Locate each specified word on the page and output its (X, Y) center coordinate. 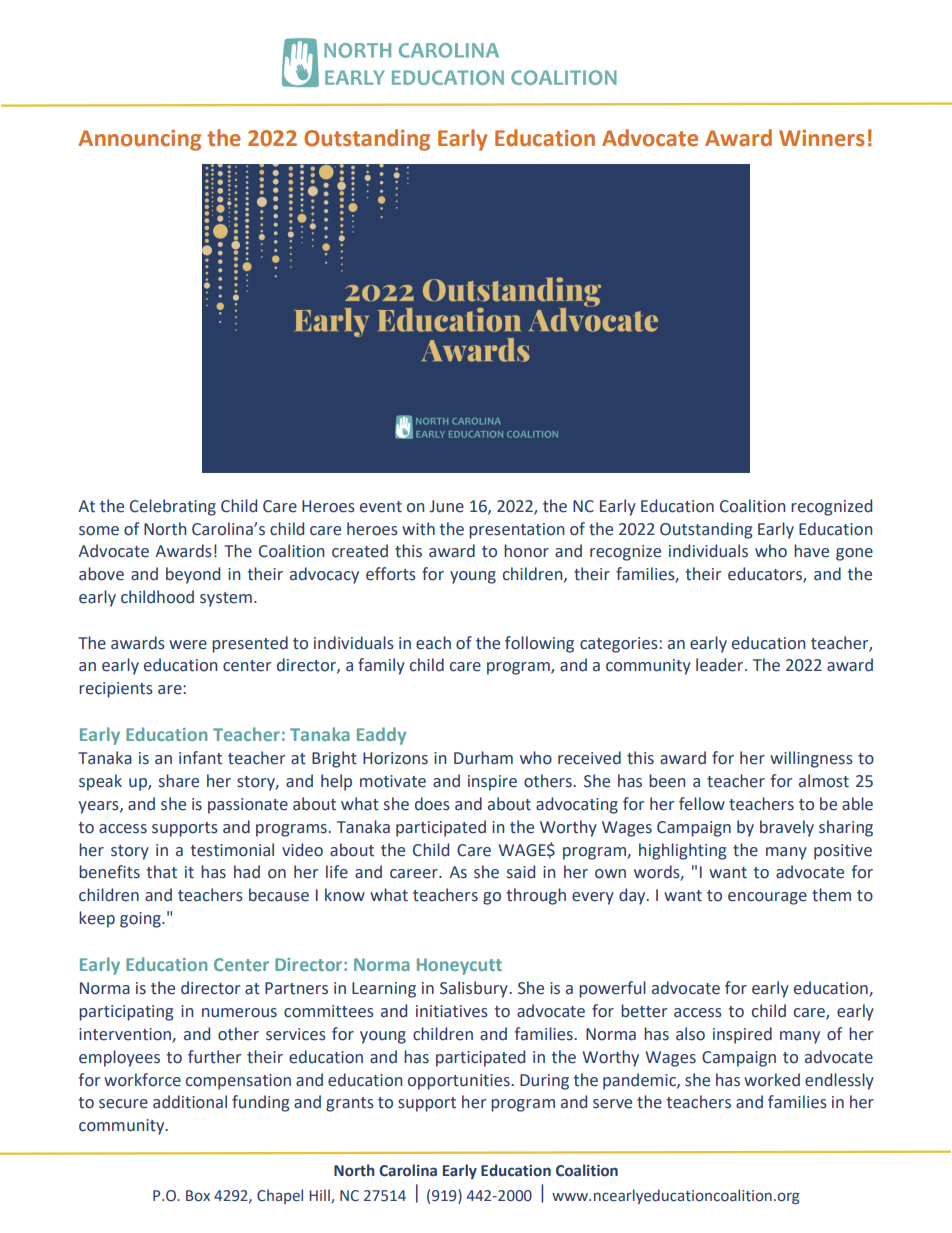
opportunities (459, 1082)
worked (772, 1080)
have (811, 551)
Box (198, 1196)
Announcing (139, 140)
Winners (821, 138)
